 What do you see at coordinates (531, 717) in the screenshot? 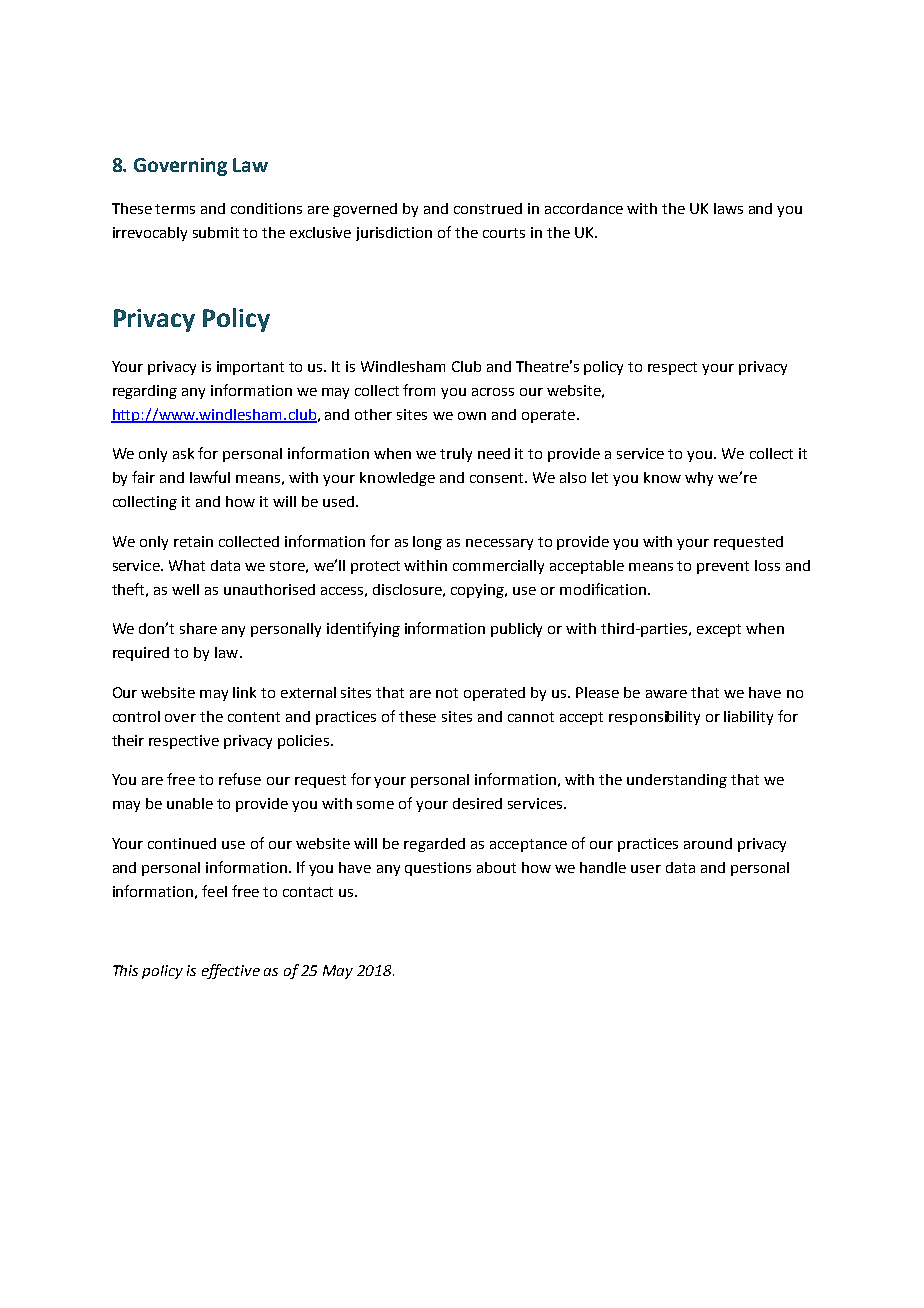
I see `cannot` at bounding box center [531, 717].
